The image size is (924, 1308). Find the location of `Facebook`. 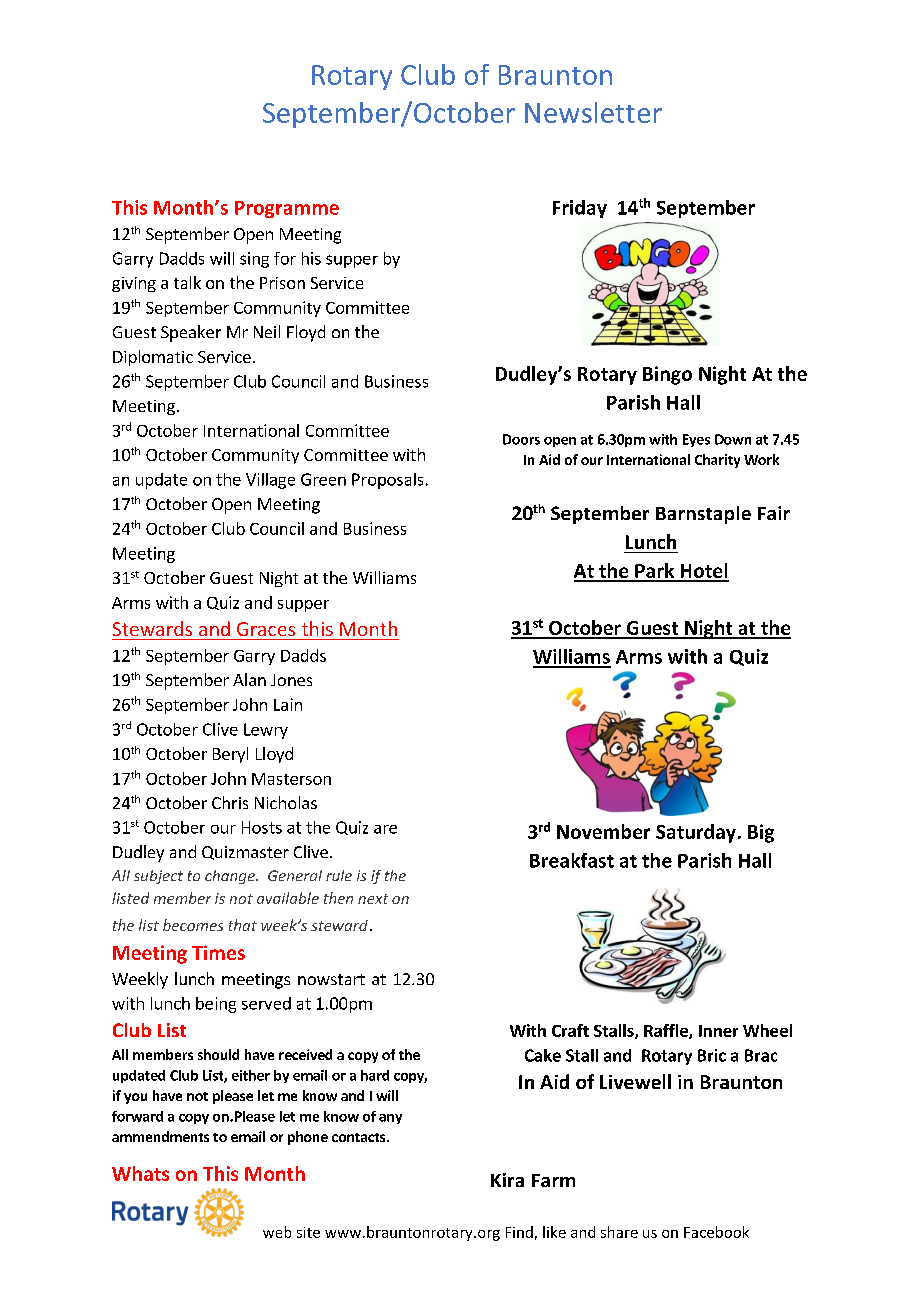

Facebook is located at coordinates (716, 1232).
